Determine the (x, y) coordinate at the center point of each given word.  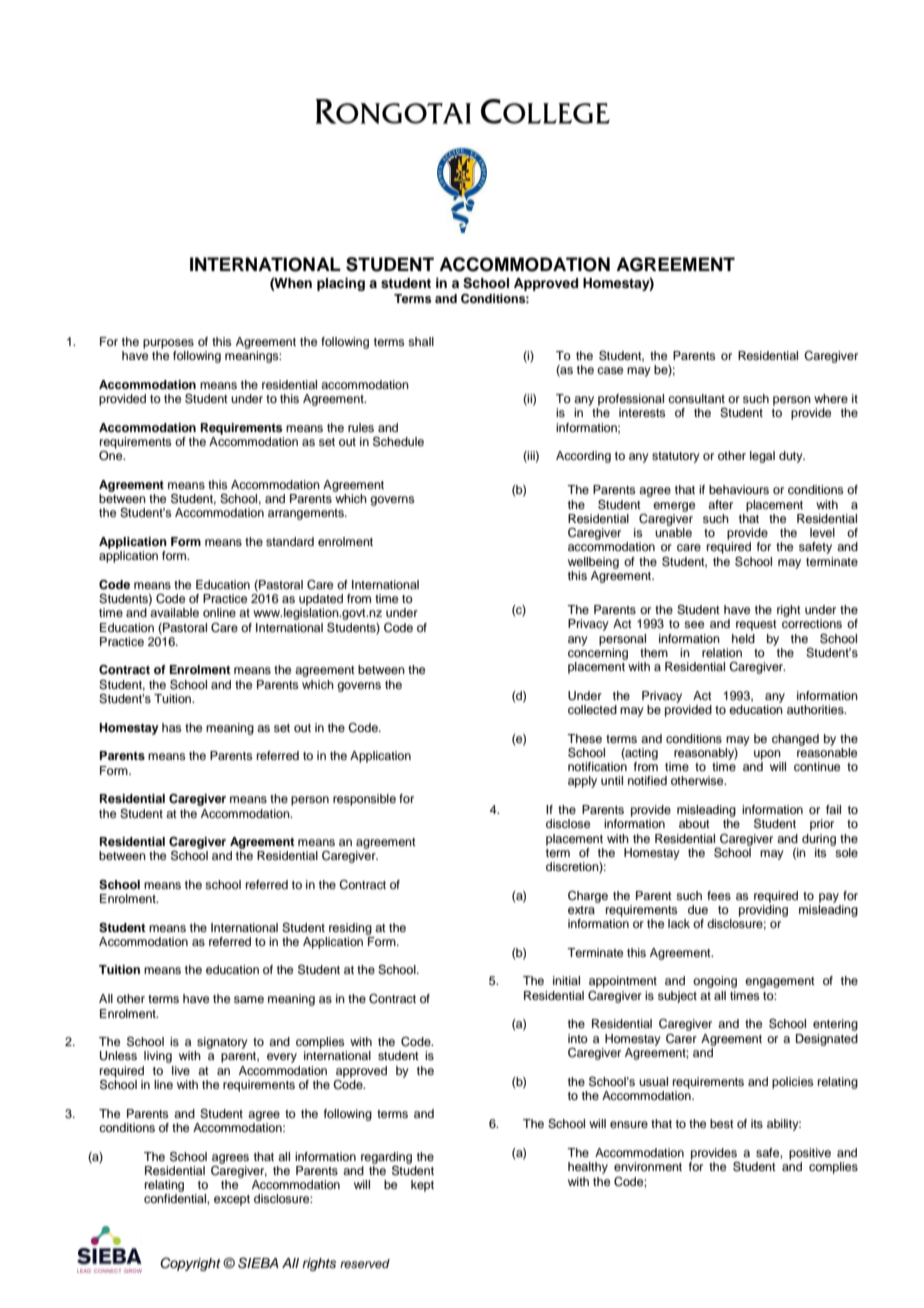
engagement (780, 982)
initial (566, 980)
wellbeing (593, 563)
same (249, 999)
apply (582, 782)
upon (767, 755)
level (822, 532)
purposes (168, 344)
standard (290, 541)
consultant (696, 398)
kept (422, 1186)
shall (421, 341)
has (172, 727)
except (232, 1200)
